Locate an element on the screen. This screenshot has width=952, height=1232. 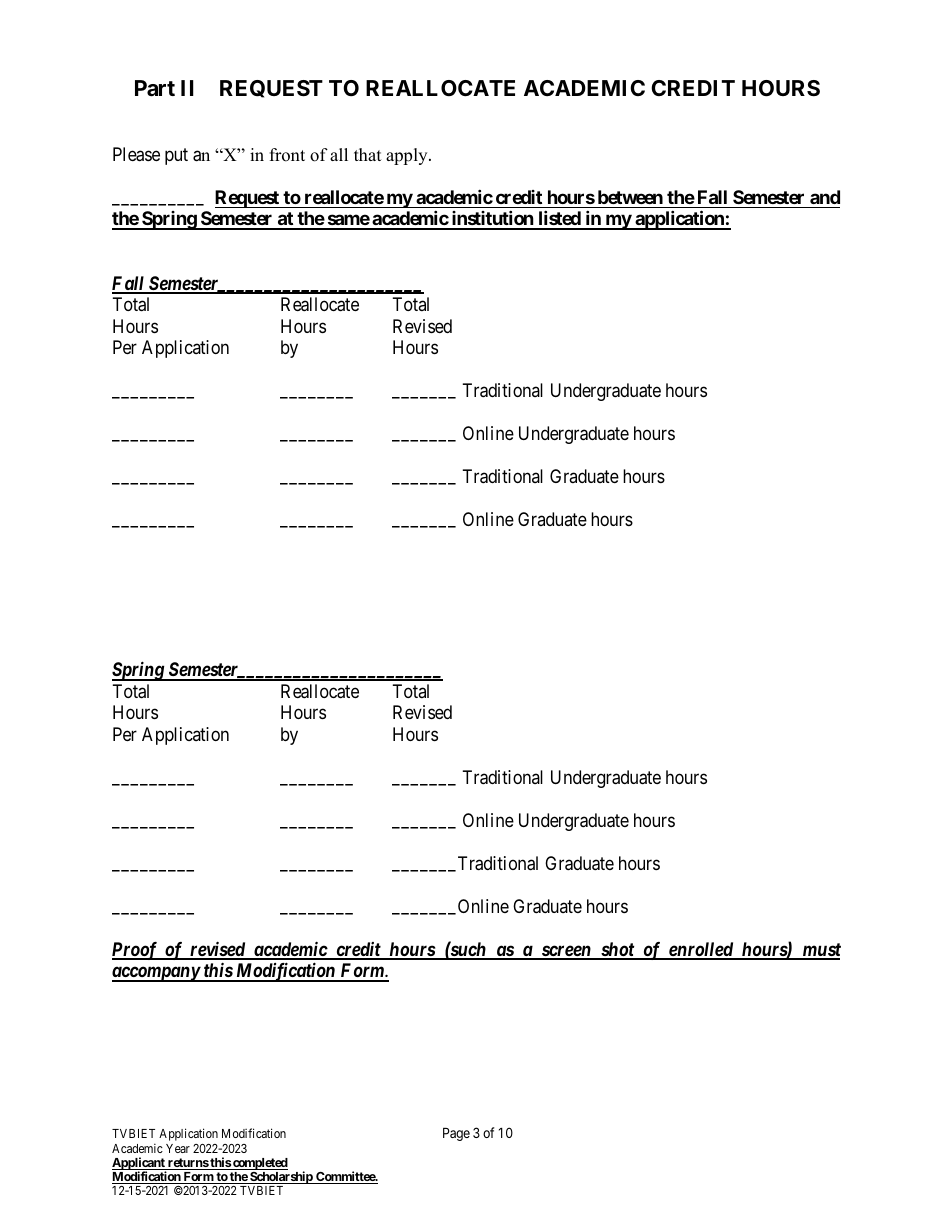
Proof is located at coordinates (136, 951).
